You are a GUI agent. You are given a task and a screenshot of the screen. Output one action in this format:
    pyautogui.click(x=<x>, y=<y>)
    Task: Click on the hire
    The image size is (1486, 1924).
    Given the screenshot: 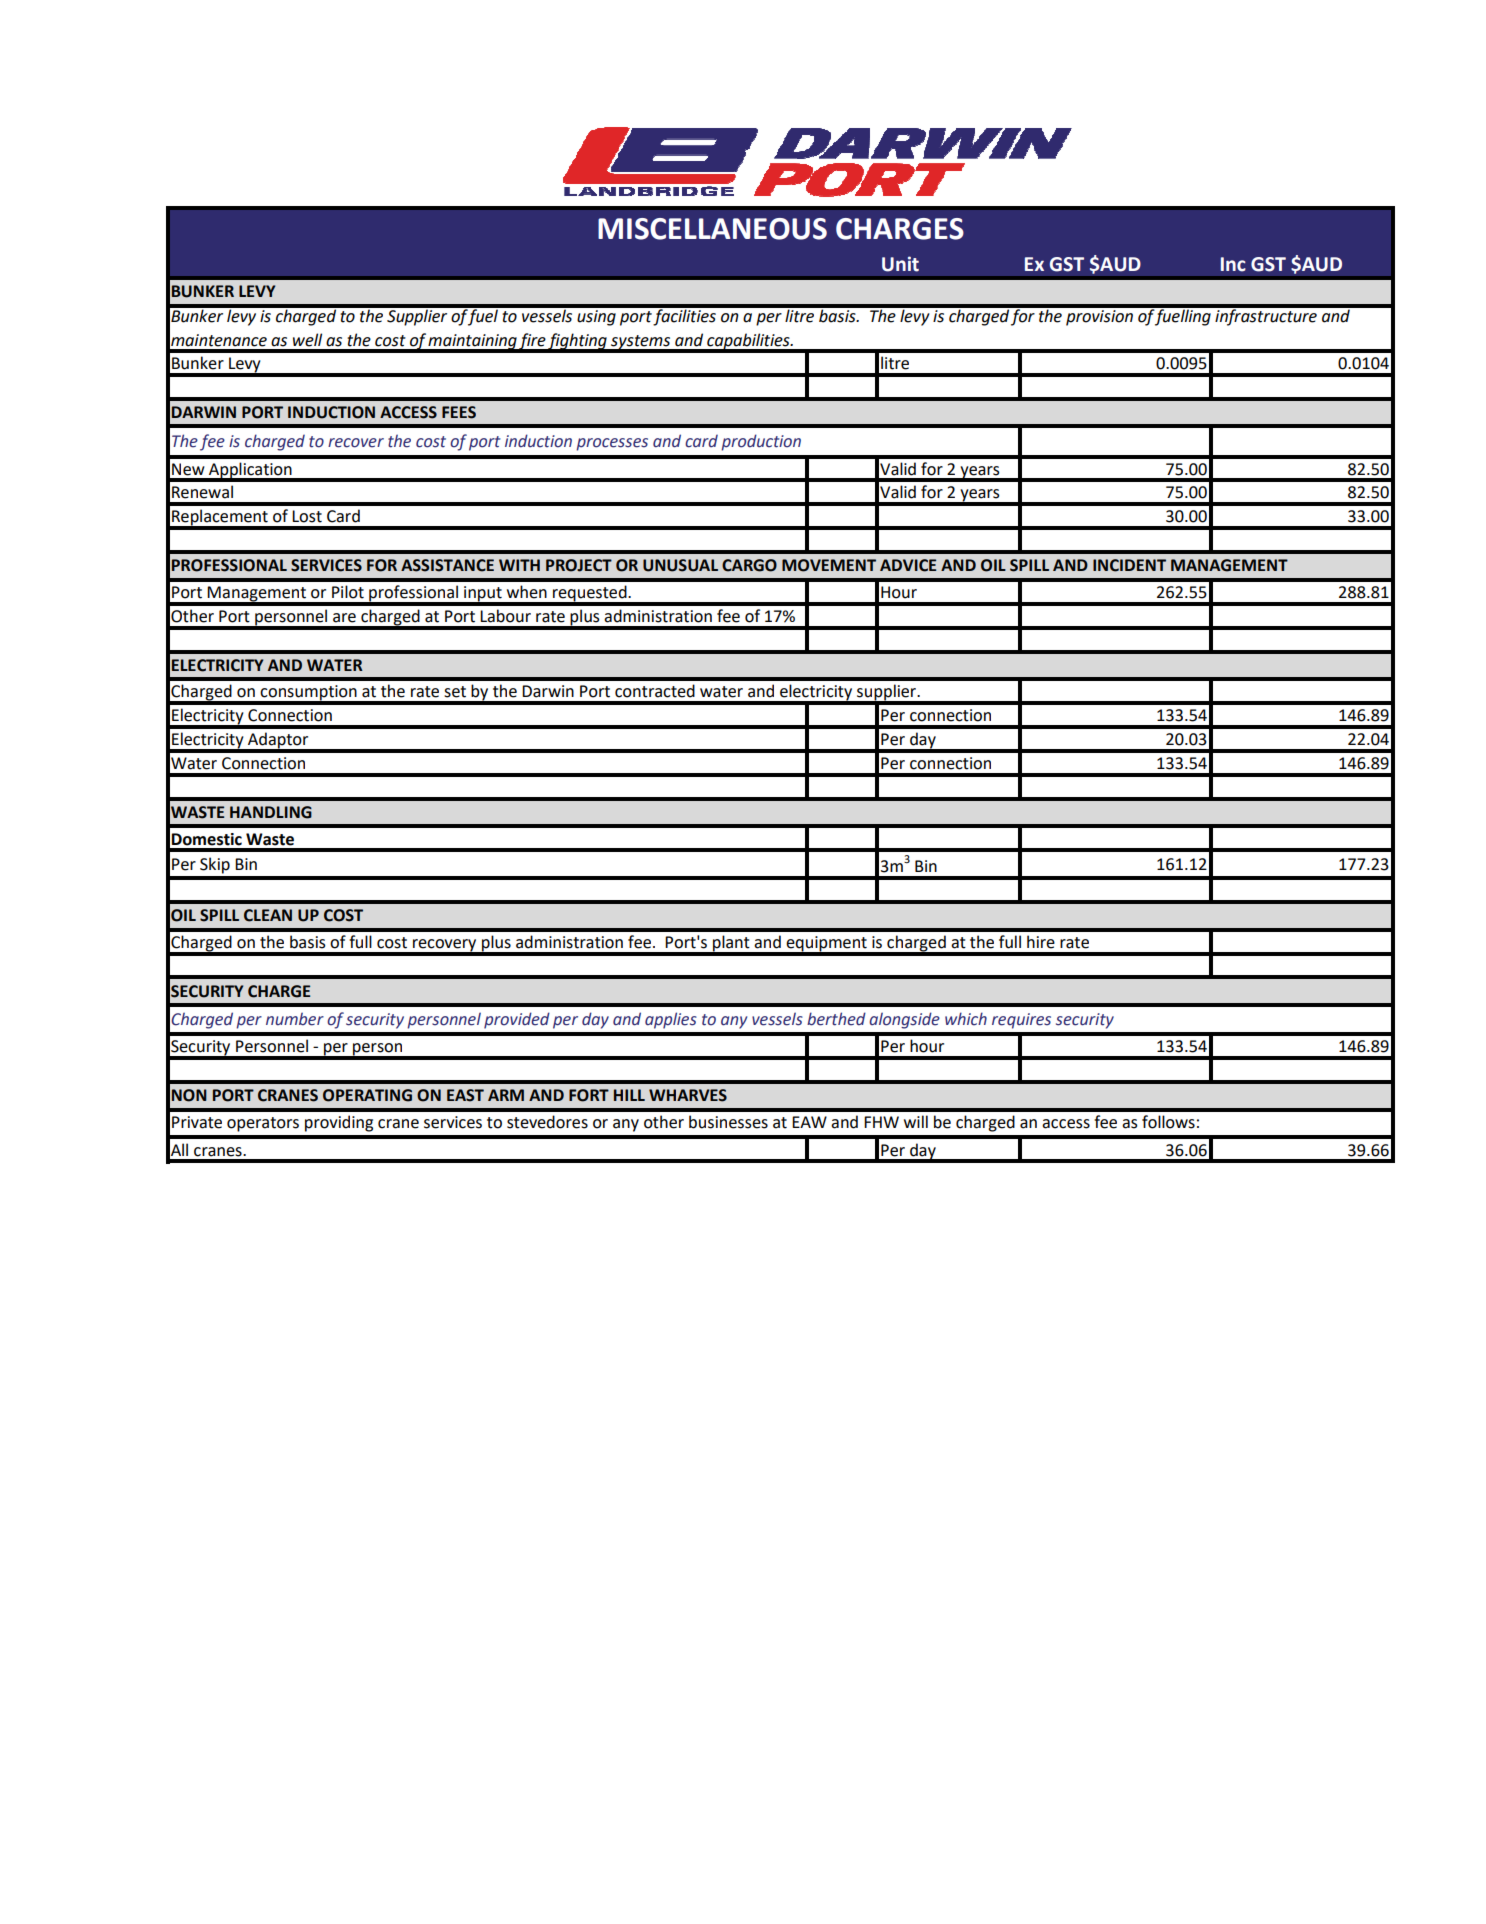 What is the action you would take?
    pyautogui.click(x=1041, y=942)
